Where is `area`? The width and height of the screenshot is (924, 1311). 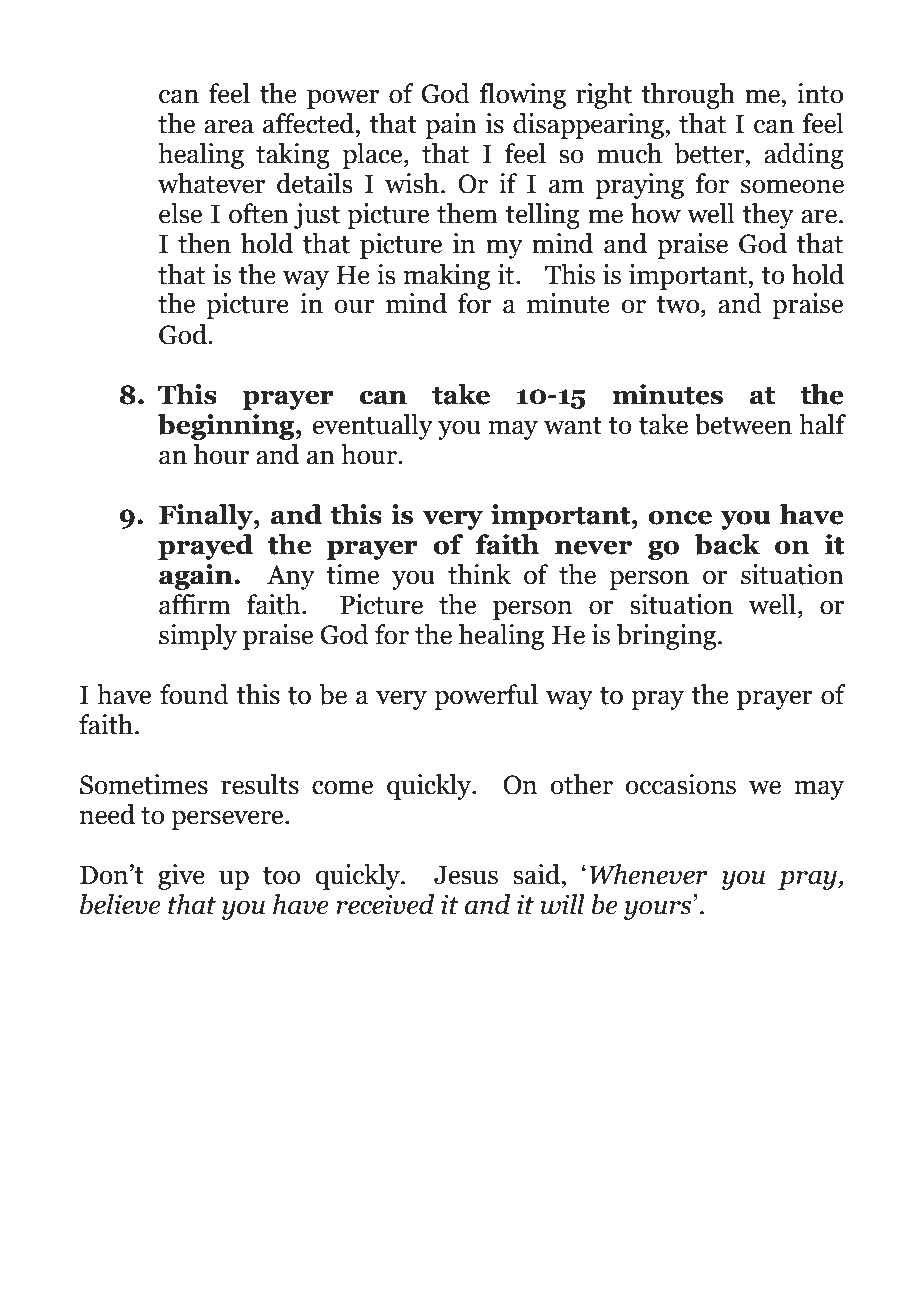 area is located at coordinates (229, 126).
